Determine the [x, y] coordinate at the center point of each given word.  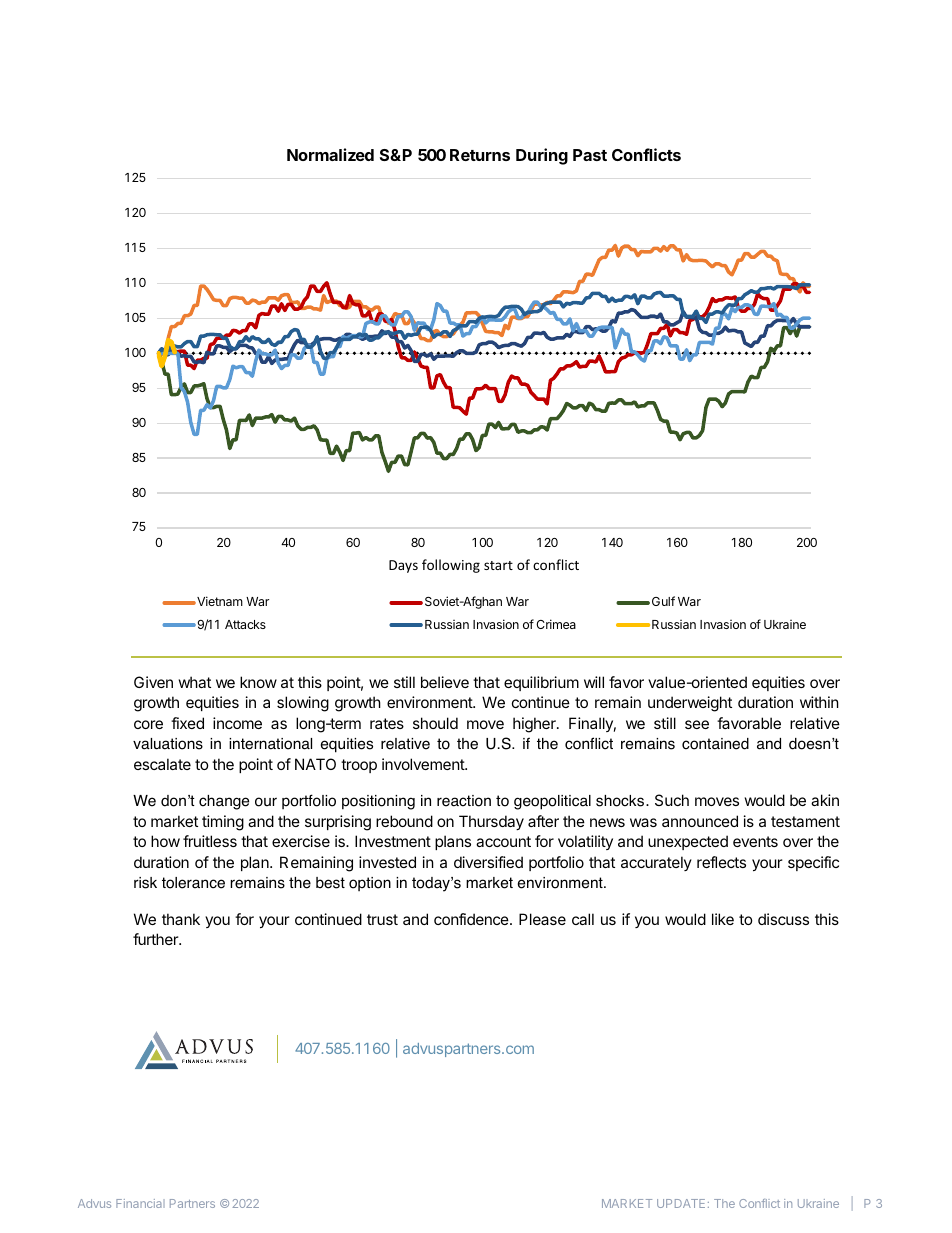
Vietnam [219, 601]
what [195, 682]
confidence [472, 919]
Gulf [663, 601]
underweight [690, 704]
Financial [140, 1203]
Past [590, 155]
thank [181, 919]
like [723, 919]
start [498, 565]
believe [445, 682]
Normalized [330, 154]
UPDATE [681, 1203]
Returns [480, 155]
